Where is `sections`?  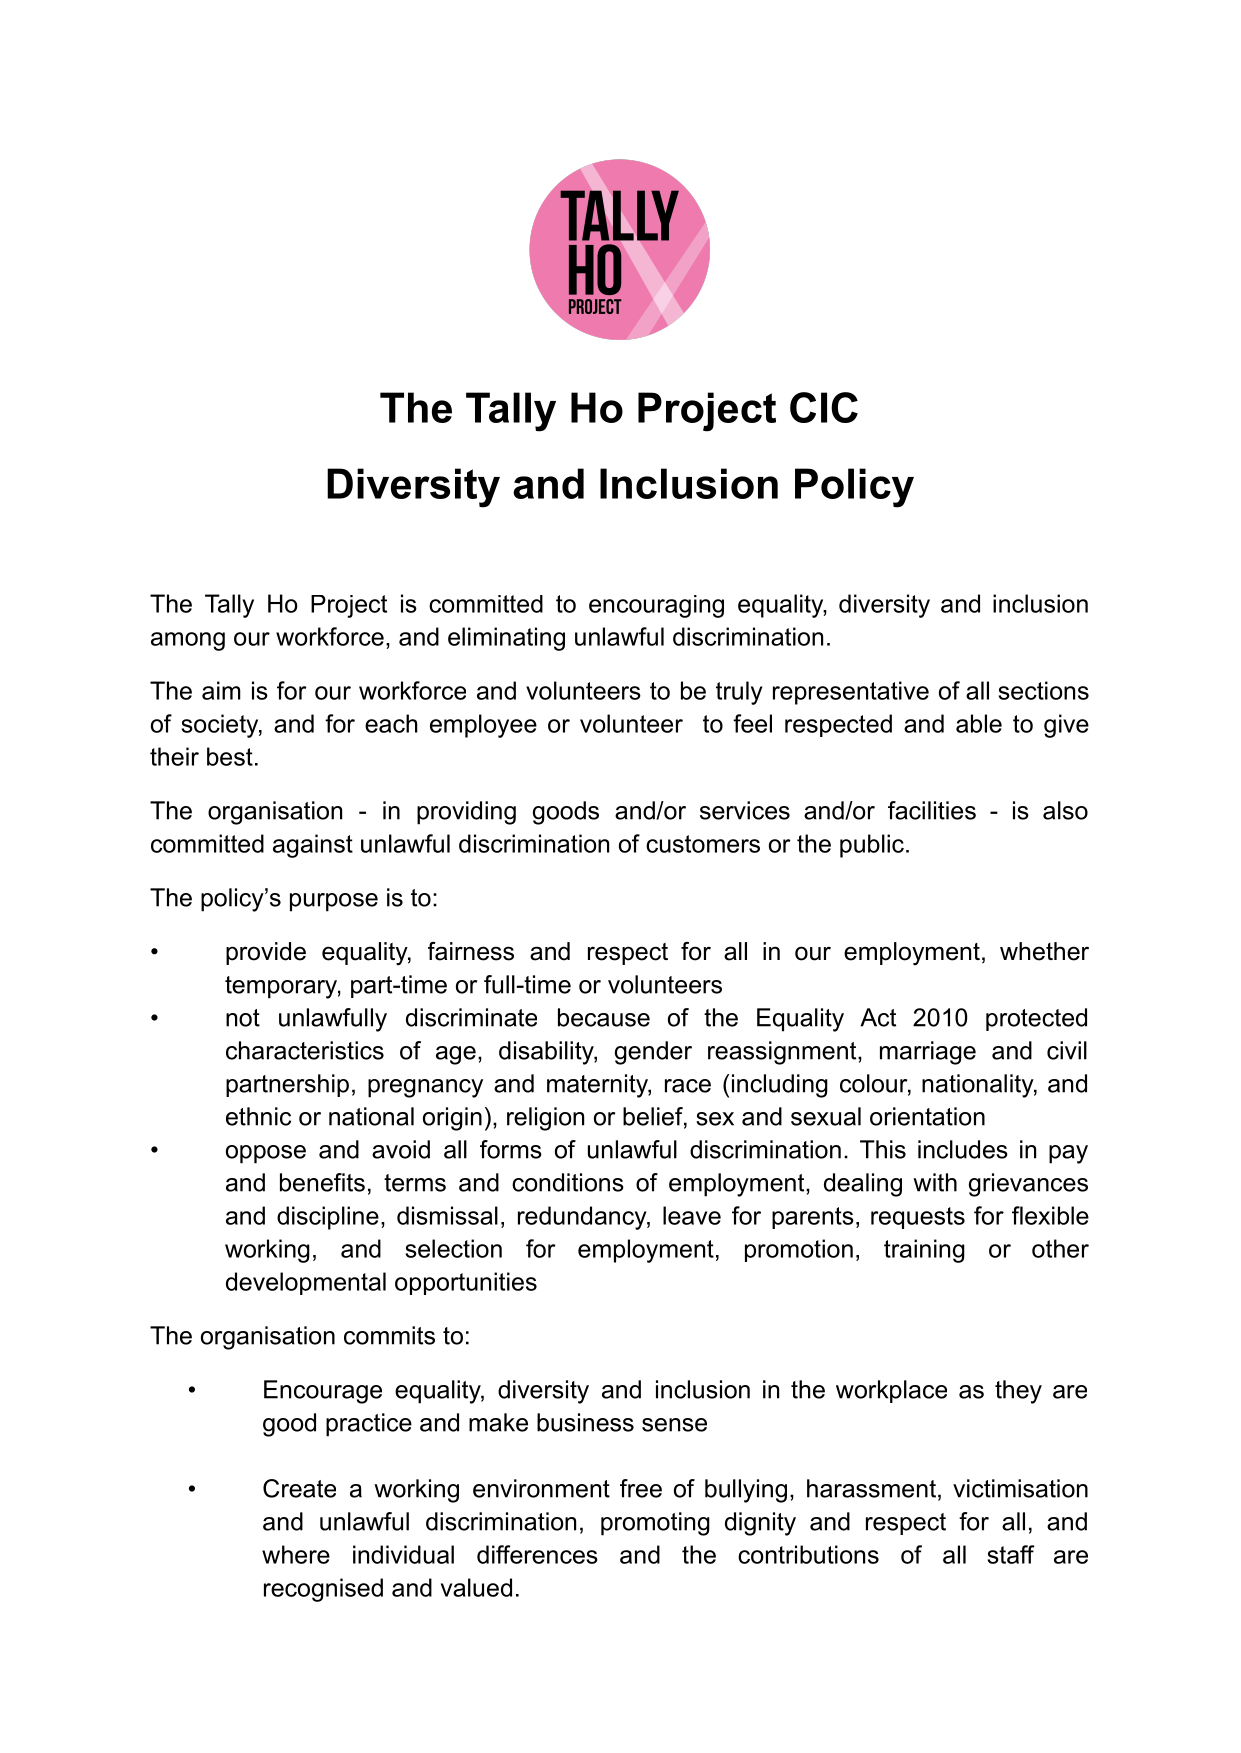
sections is located at coordinates (1043, 690).
